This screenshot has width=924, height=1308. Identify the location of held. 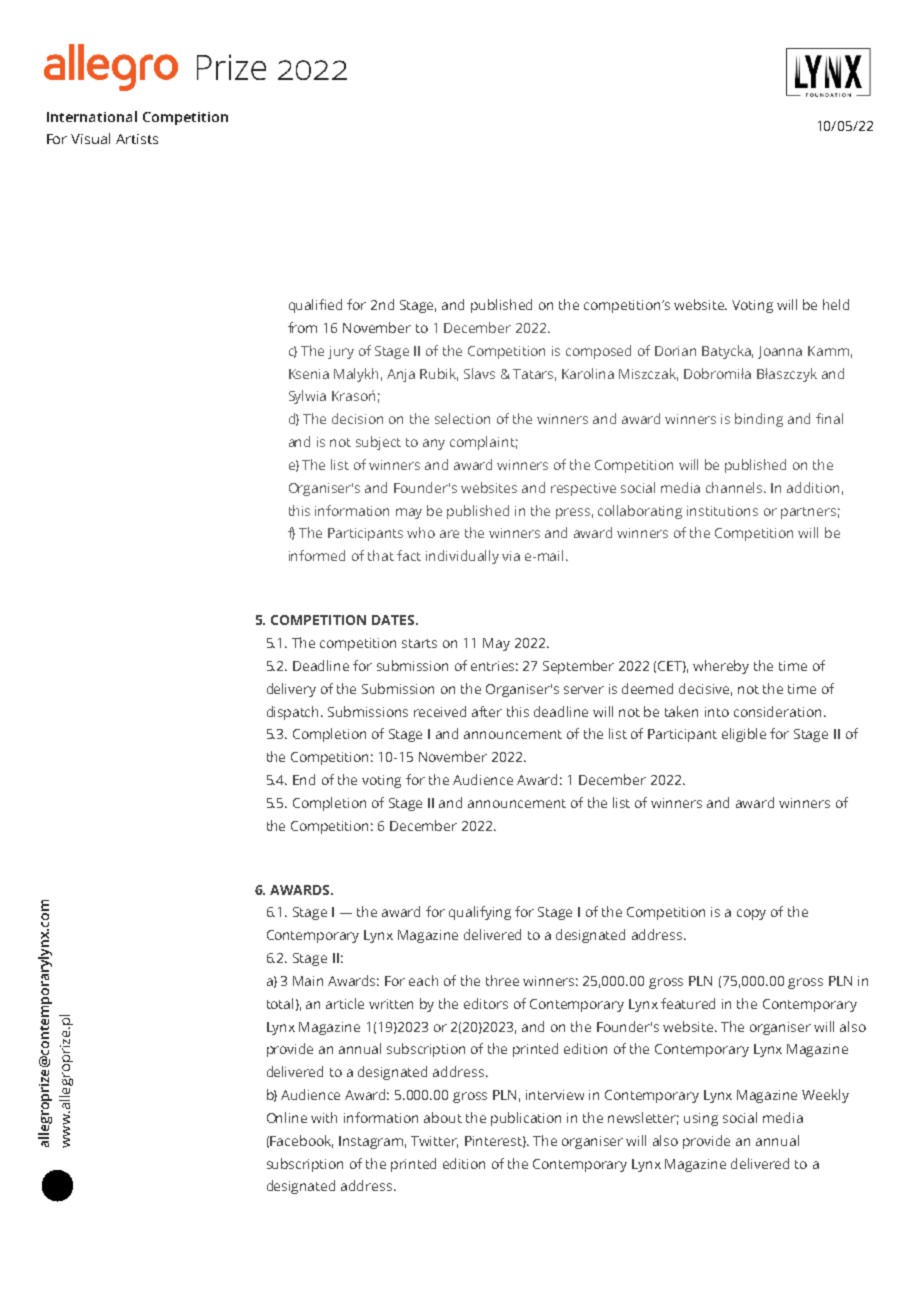
(836, 304).
